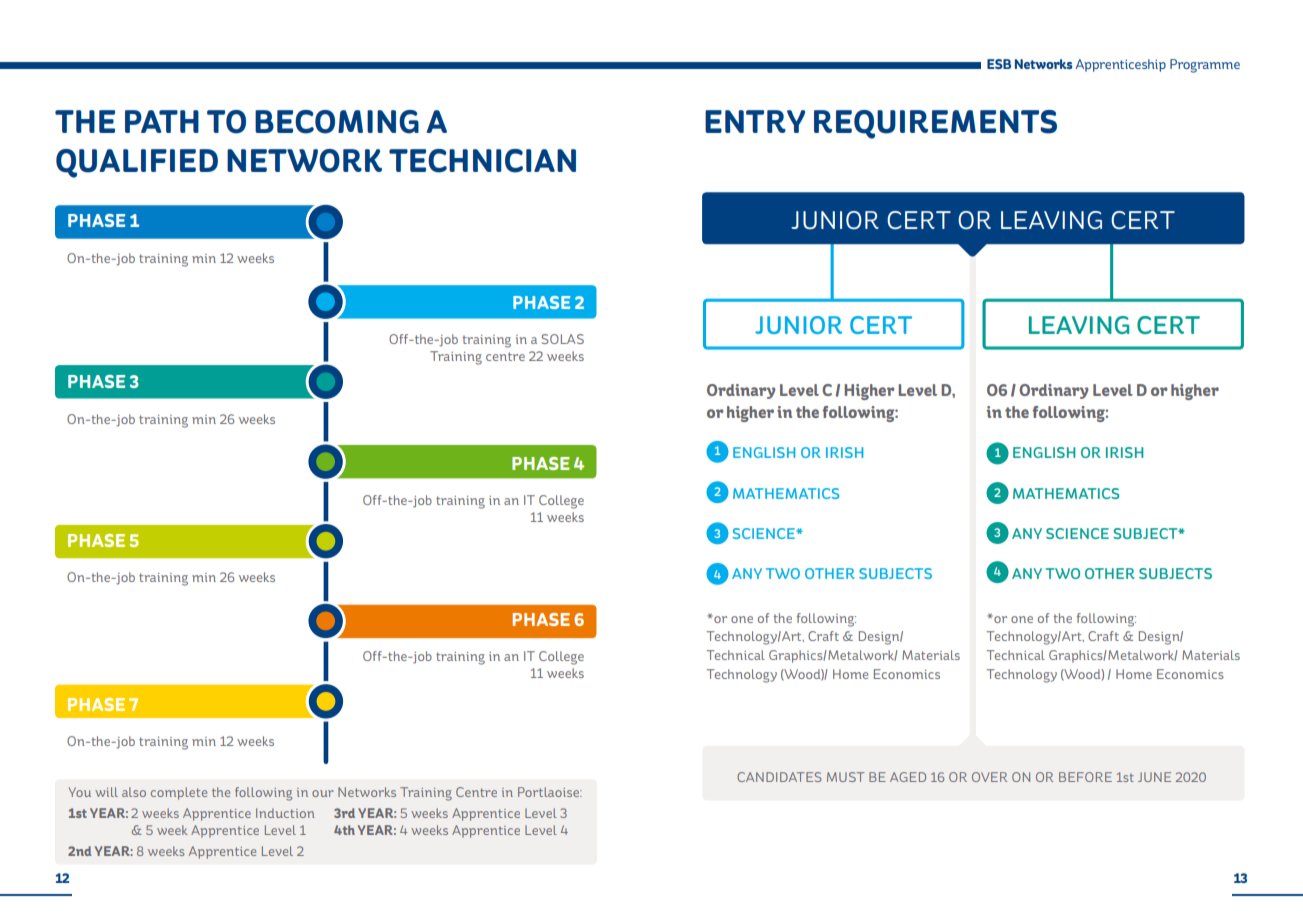 The height and width of the screenshot is (924, 1303). Describe the element at coordinates (179, 793) in the screenshot. I see `complete` at that location.
